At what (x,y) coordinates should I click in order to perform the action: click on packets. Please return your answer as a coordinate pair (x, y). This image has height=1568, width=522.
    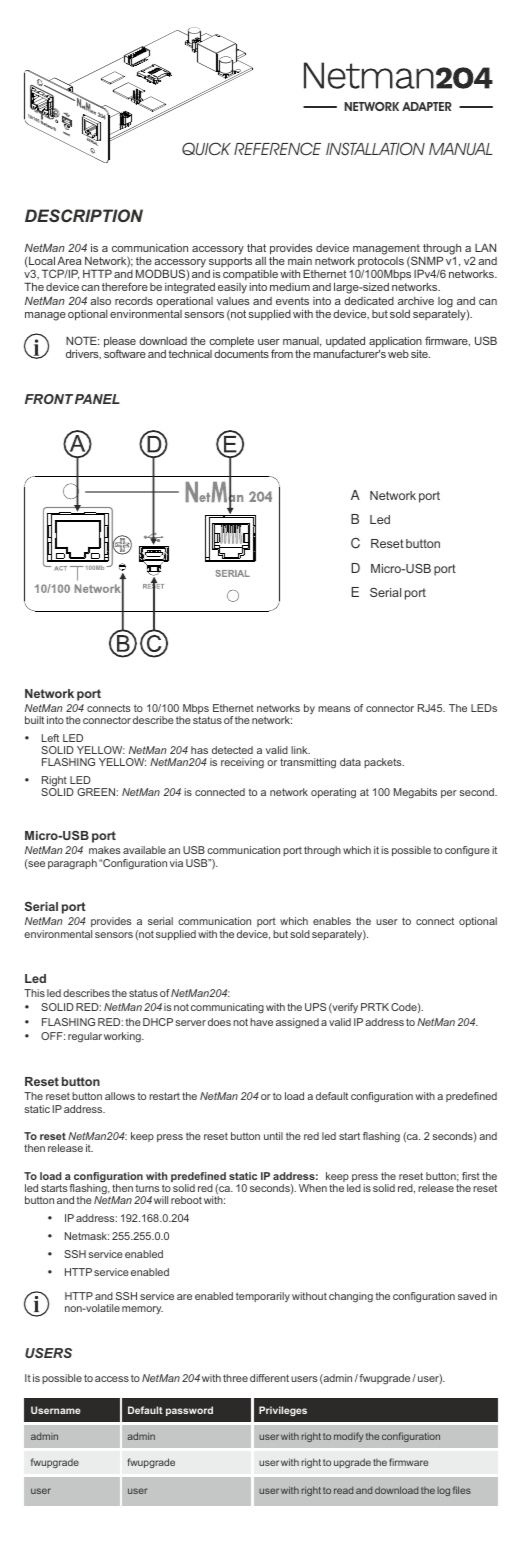
    Looking at the image, I should click on (384, 763).
